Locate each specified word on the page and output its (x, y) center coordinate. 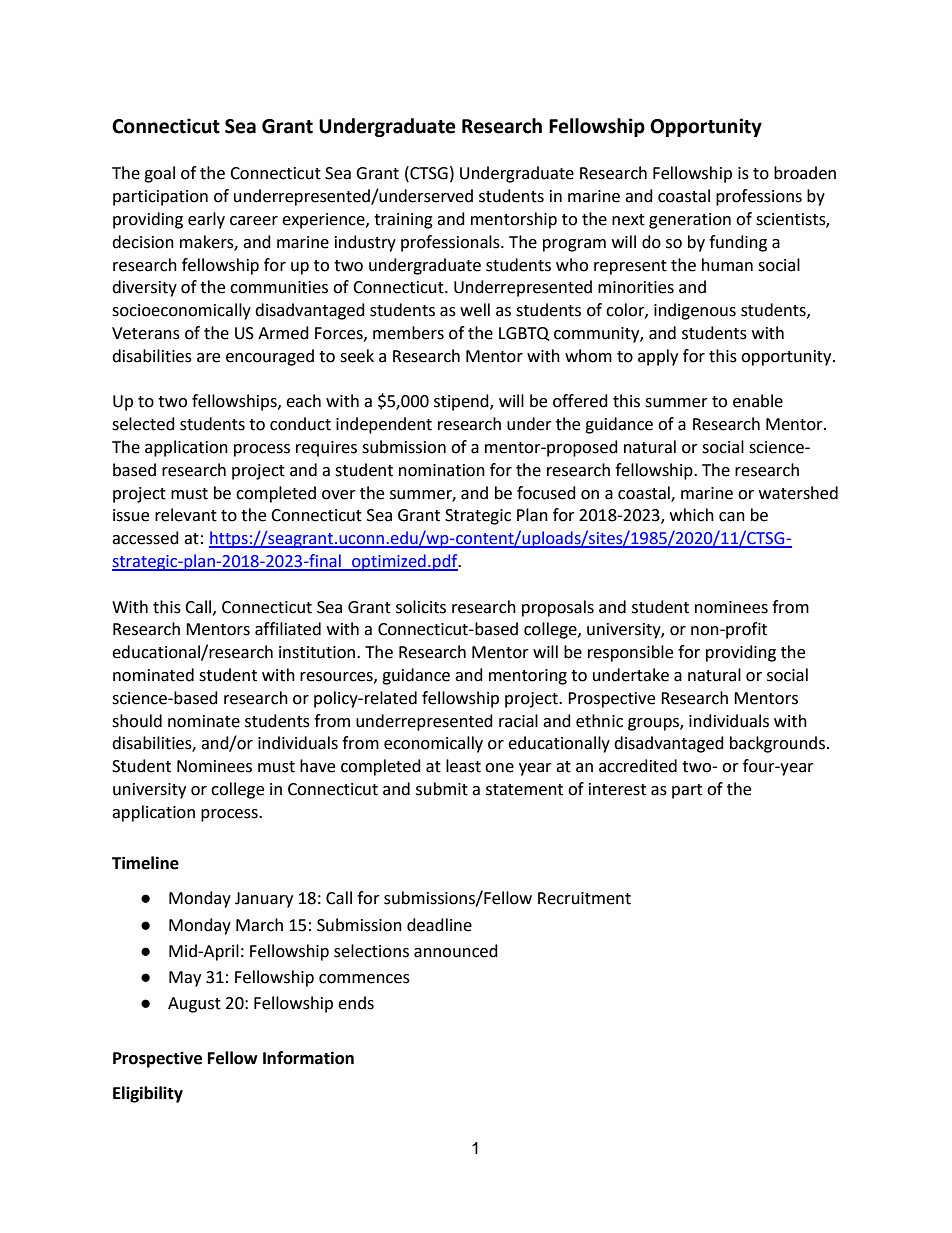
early (206, 220)
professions (759, 197)
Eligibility (148, 1094)
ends (356, 1003)
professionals (451, 243)
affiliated (288, 629)
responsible (630, 653)
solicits (421, 607)
